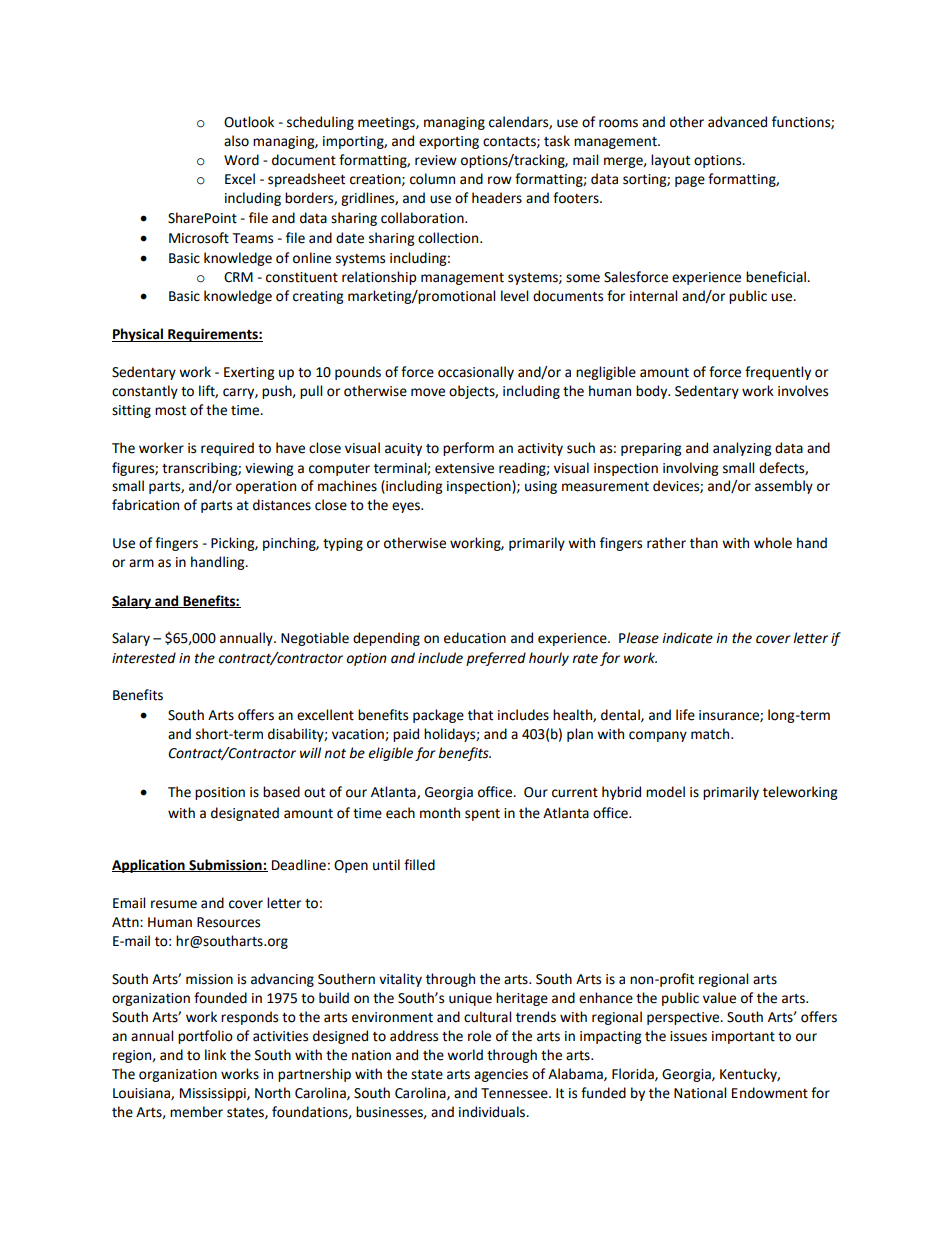  I want to click on exporting, so click(449, 142).
